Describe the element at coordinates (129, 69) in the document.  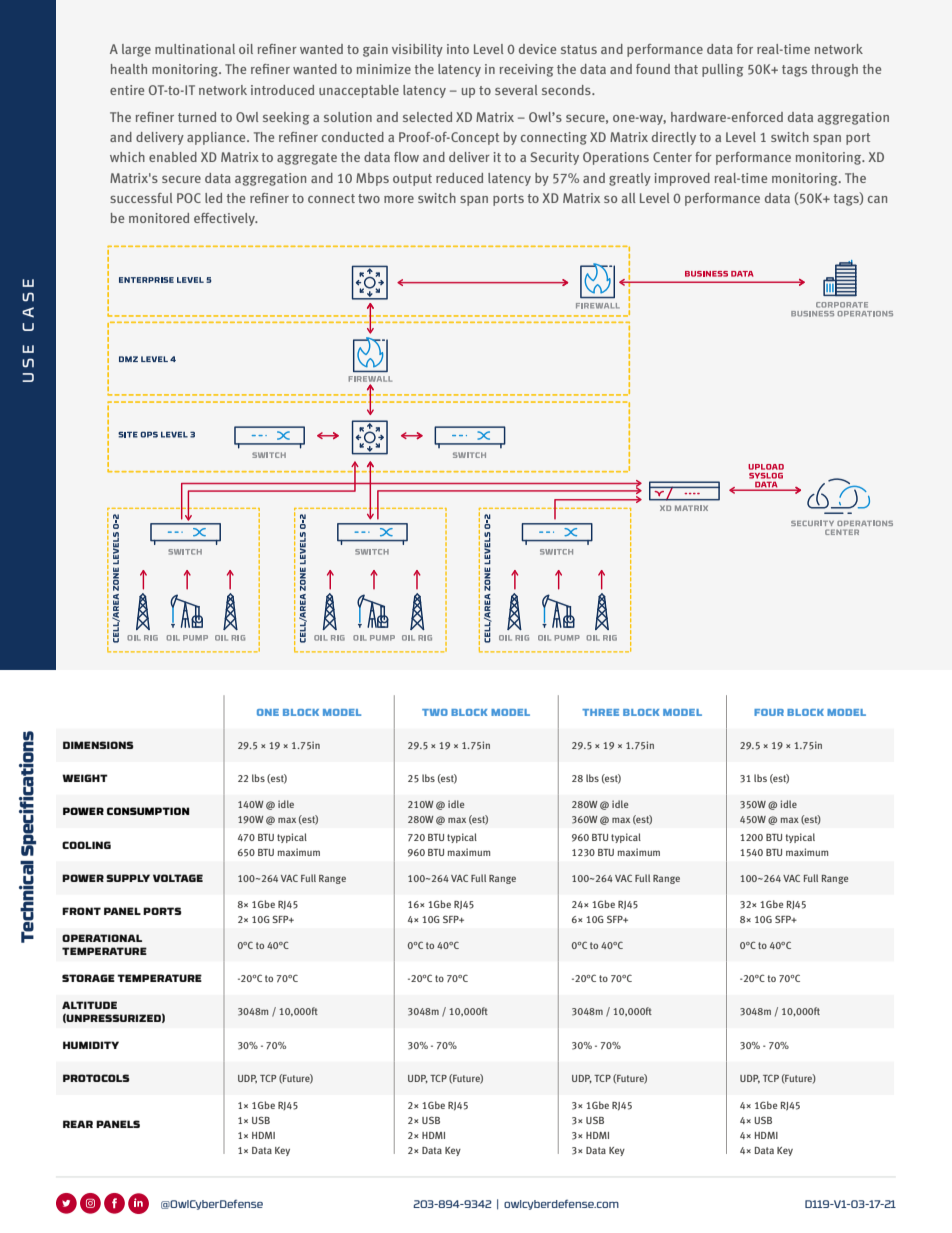
I see `health` at that location.
